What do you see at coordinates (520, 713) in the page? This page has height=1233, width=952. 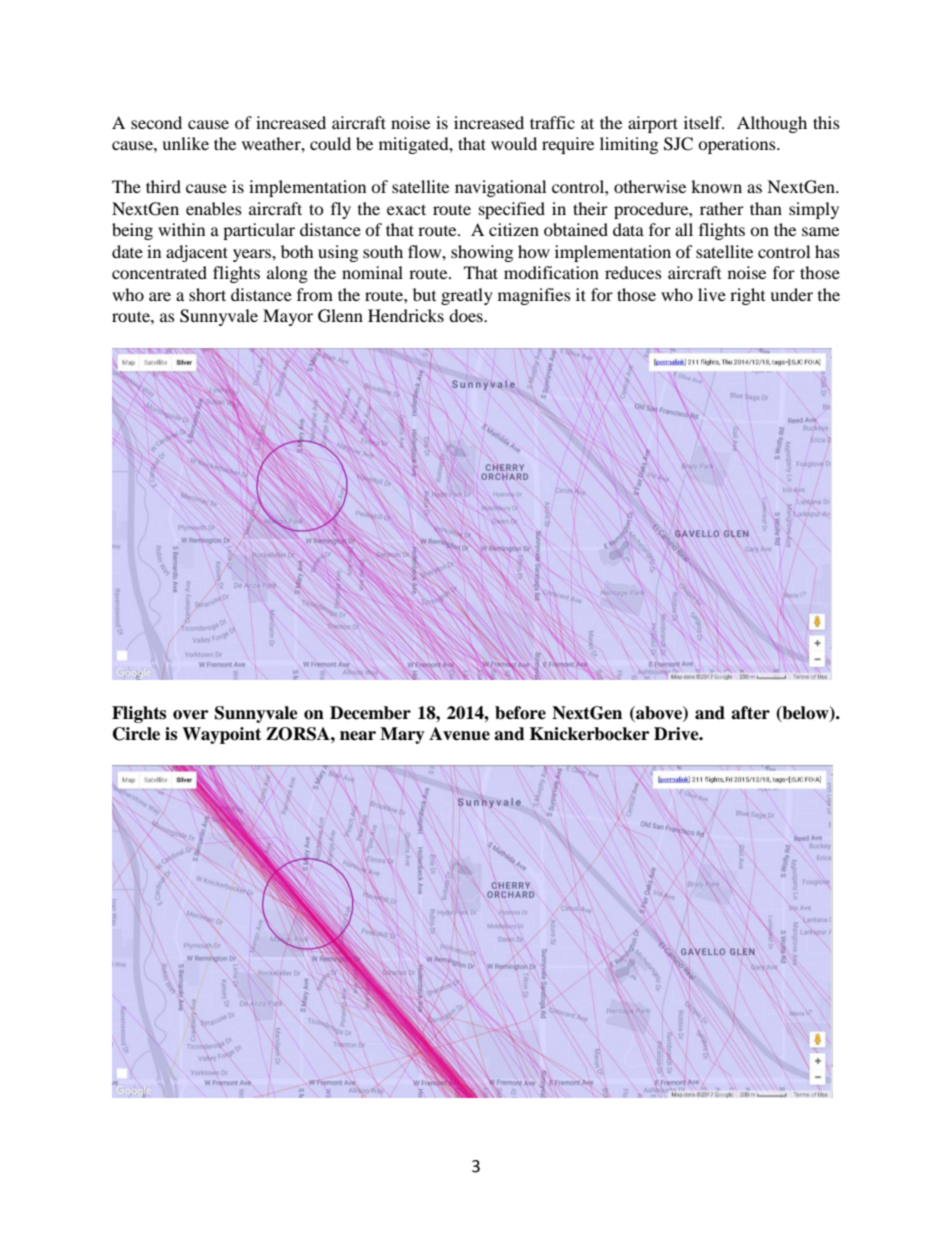 I see `before` at bounding box center [520, 713].
